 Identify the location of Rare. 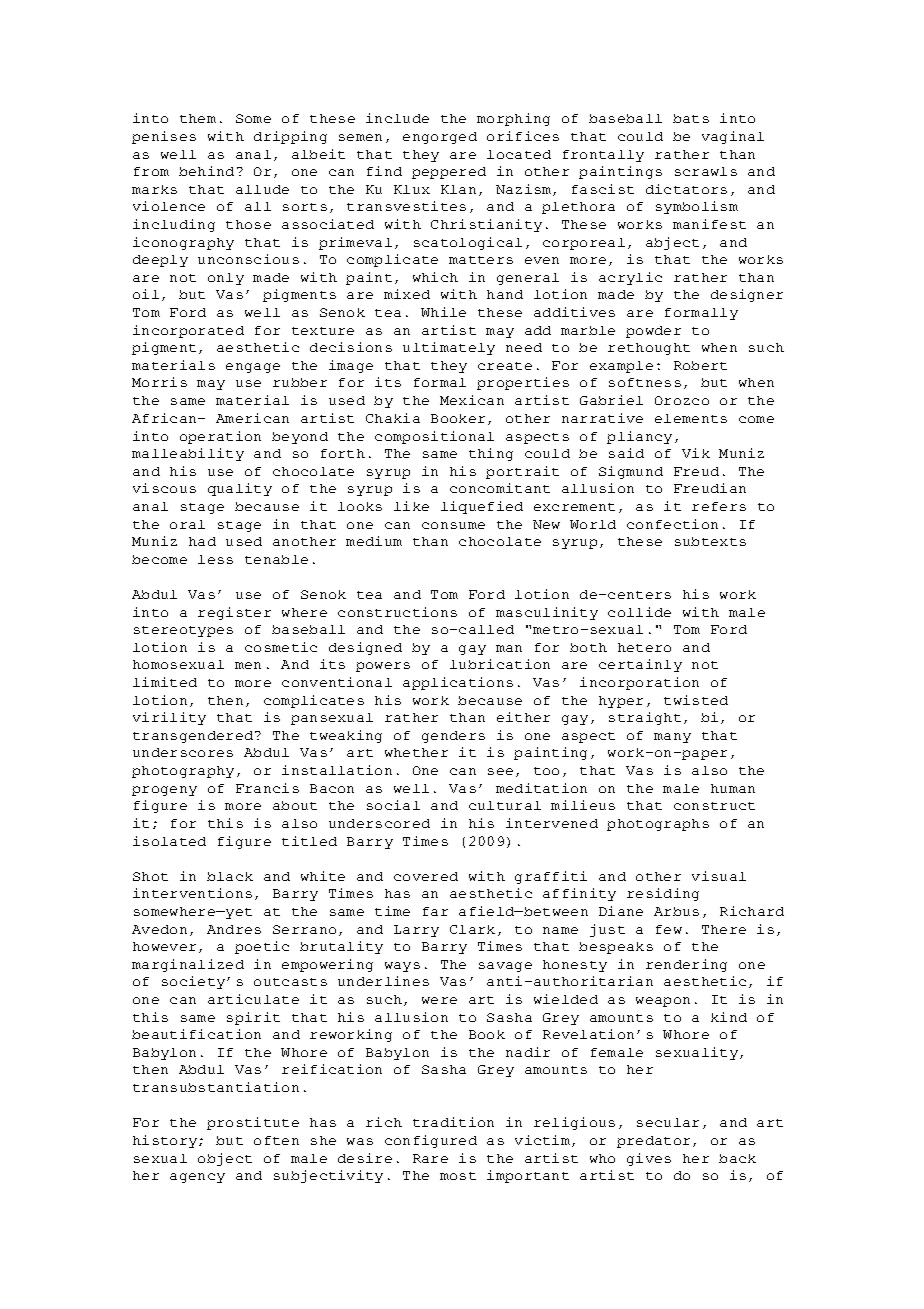
(430, 1158).
